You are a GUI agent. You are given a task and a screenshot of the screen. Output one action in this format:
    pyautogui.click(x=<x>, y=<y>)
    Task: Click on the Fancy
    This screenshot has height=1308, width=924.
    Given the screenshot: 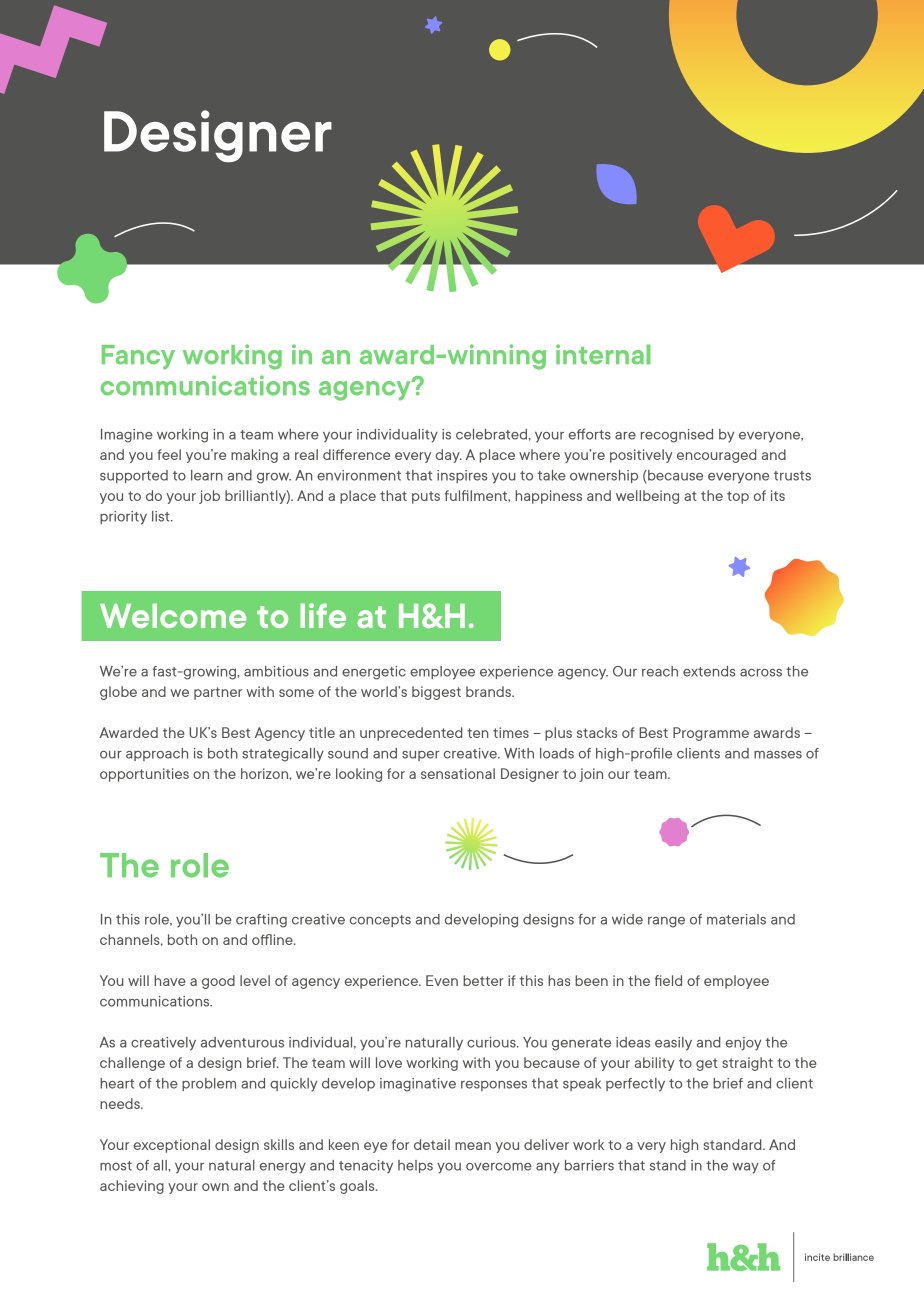 What is the action you would take?
    pyautogui.click(x=138, y=357)
